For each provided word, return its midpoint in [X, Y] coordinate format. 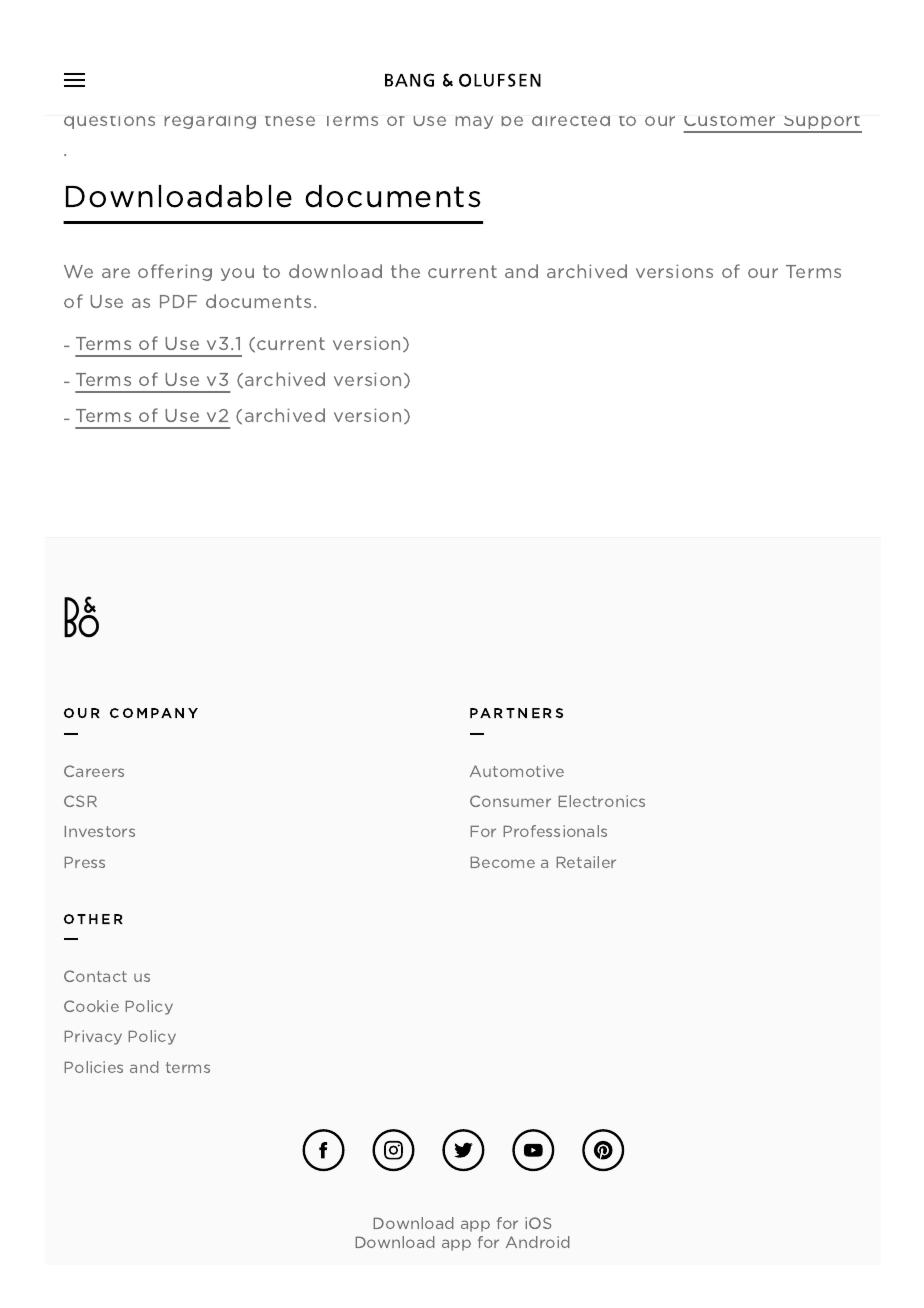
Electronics [602, 801]
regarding [210, 122]
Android [538, 1242]
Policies [94, 1067]
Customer [729, 121]
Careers [94, 771]
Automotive [517, 771]
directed [571, 121]
